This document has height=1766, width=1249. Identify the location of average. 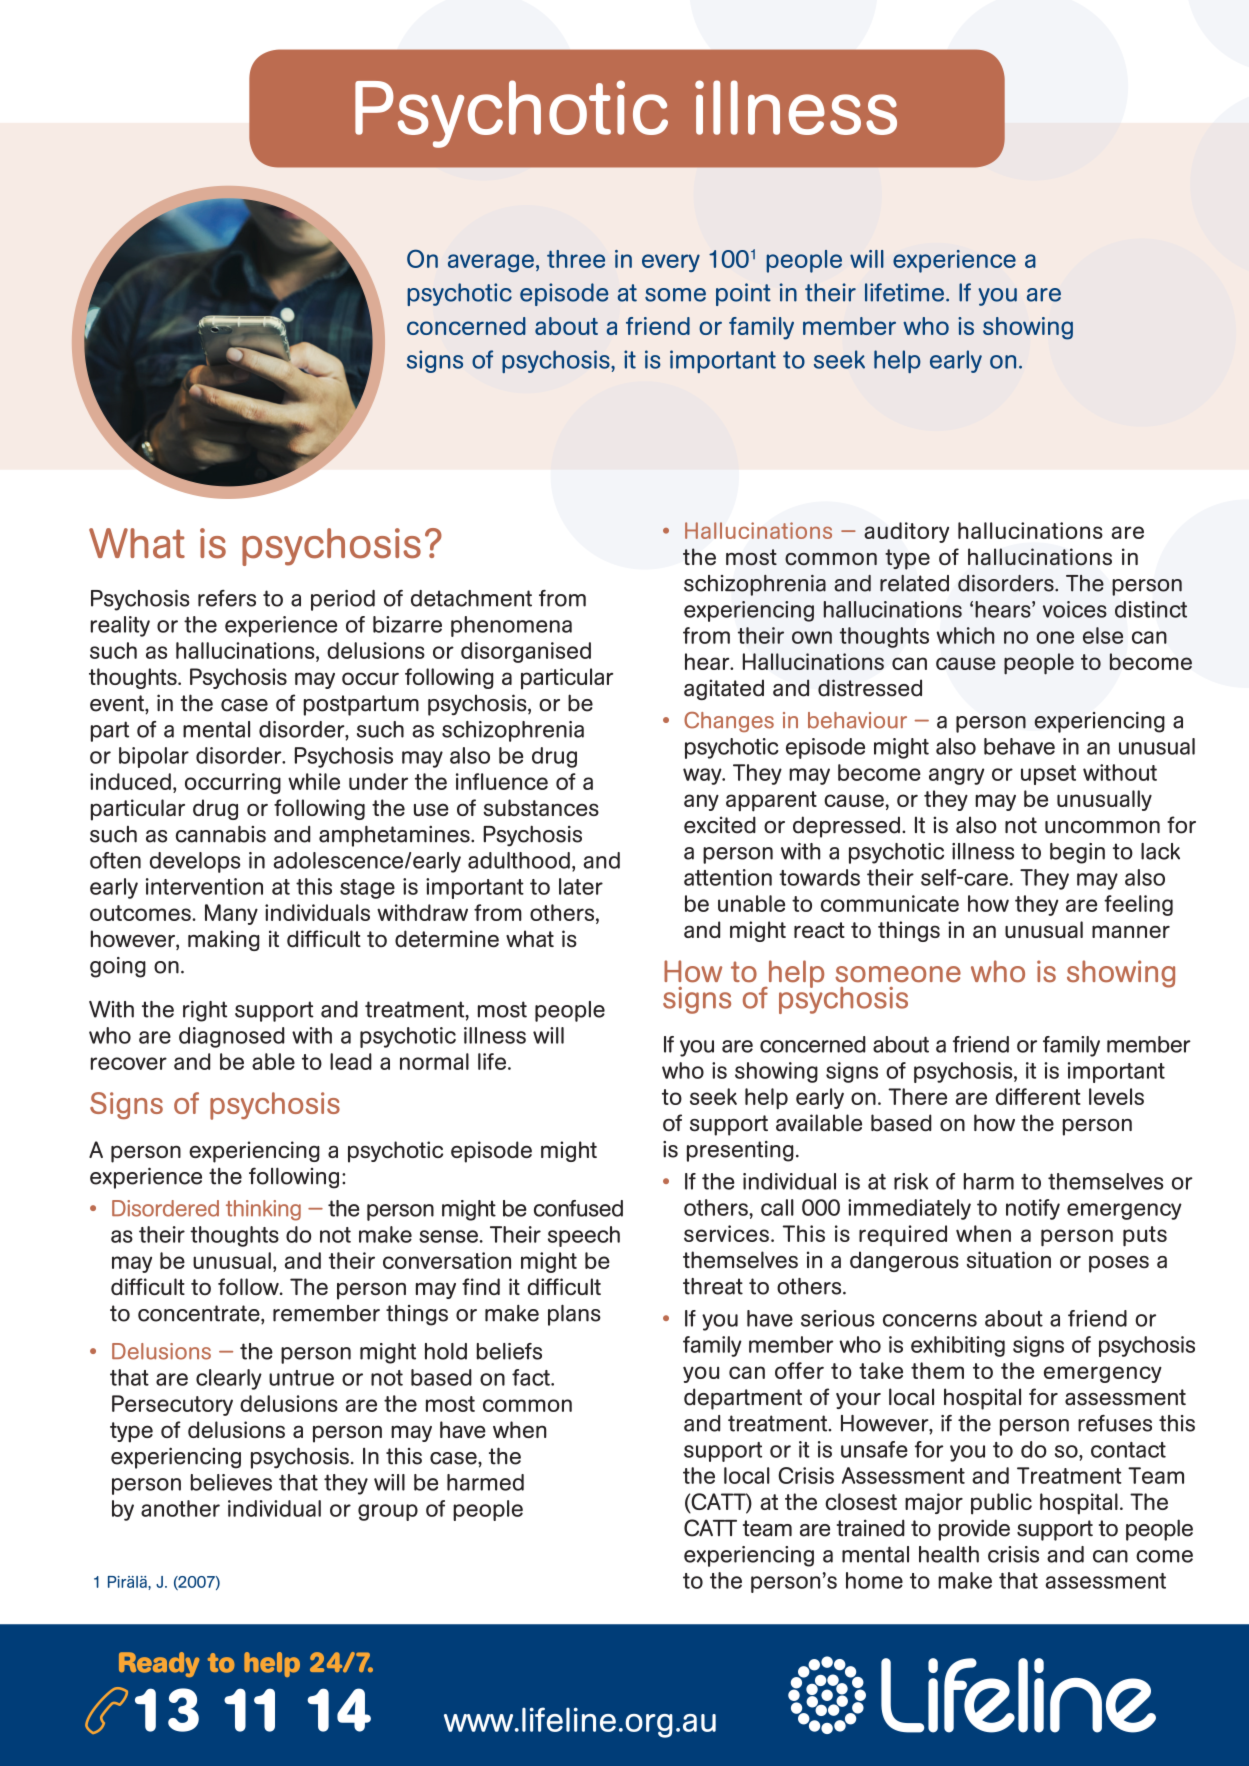
(491, 263).
